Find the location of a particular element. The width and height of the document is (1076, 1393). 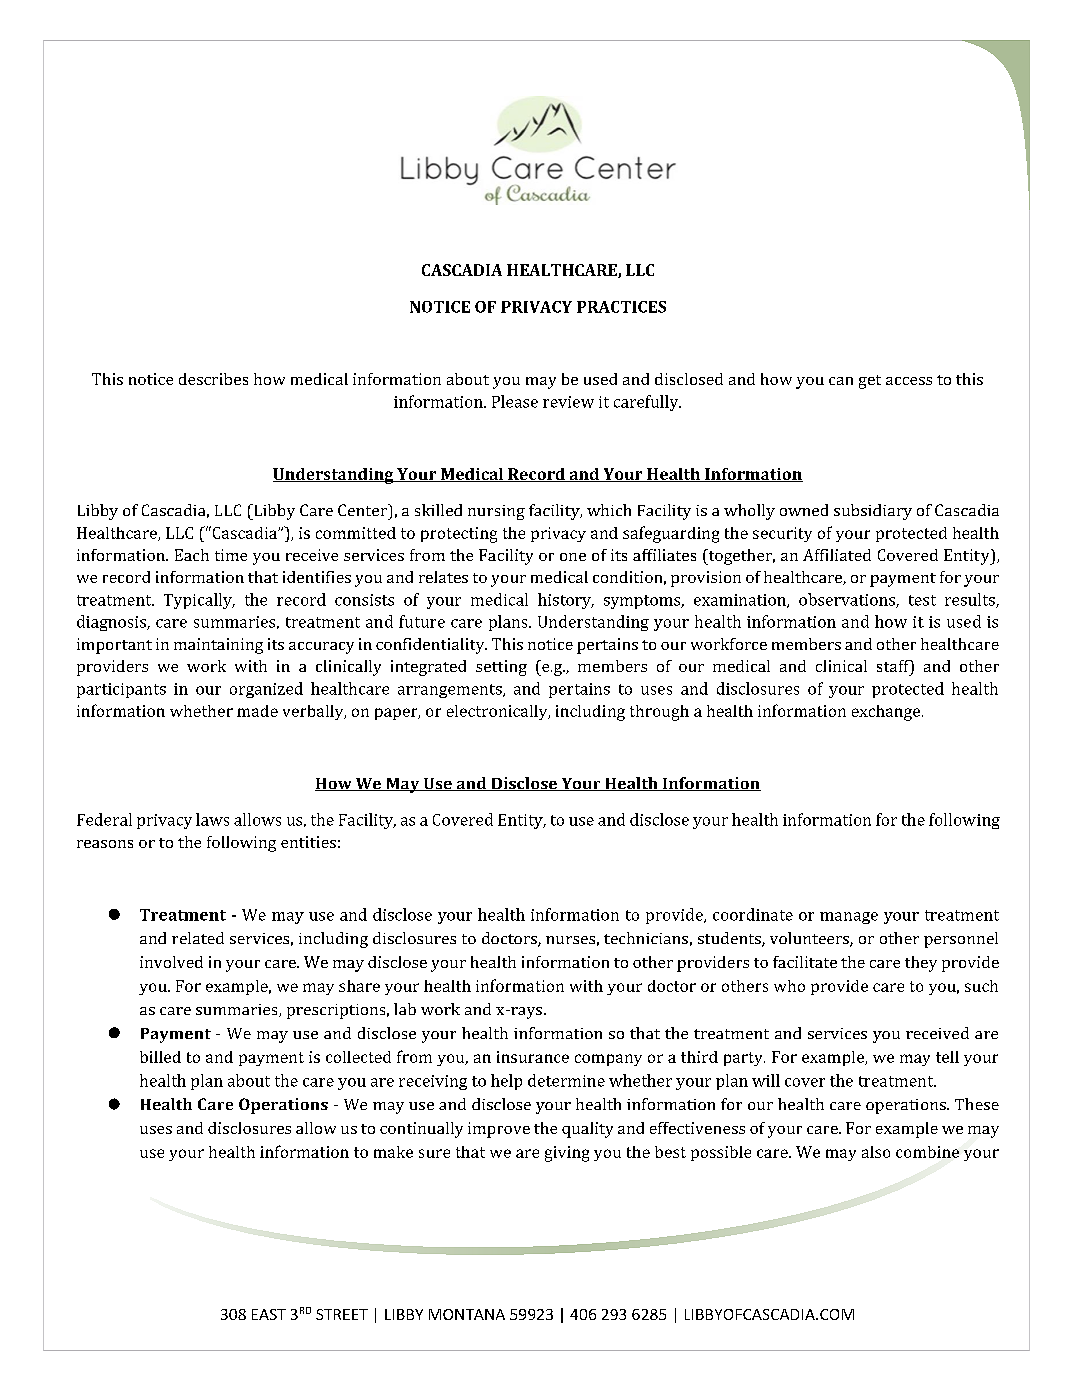

describes is located at coordinates (213, 379).
